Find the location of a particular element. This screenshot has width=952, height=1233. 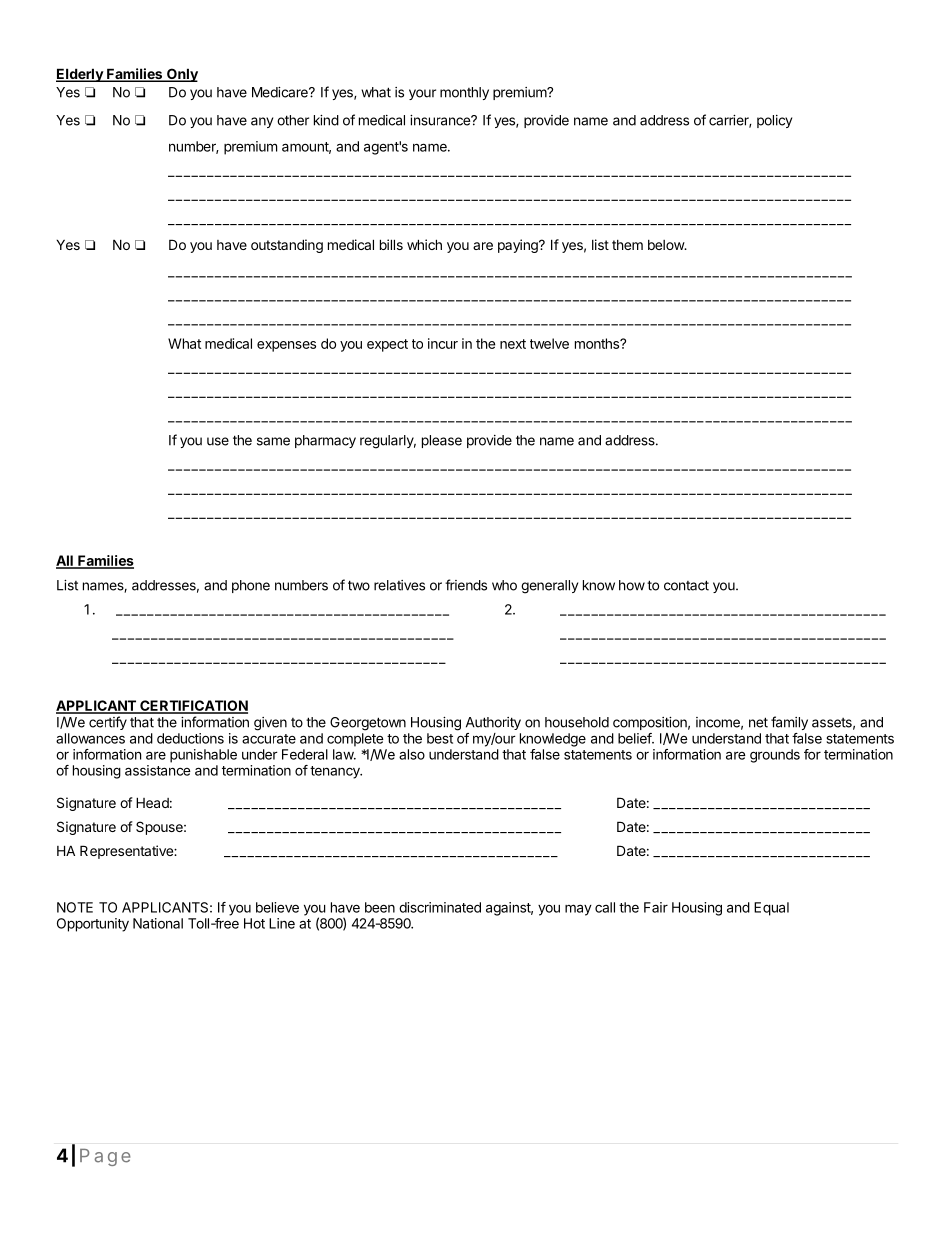

expenses is located at coordinates (286, 346).
